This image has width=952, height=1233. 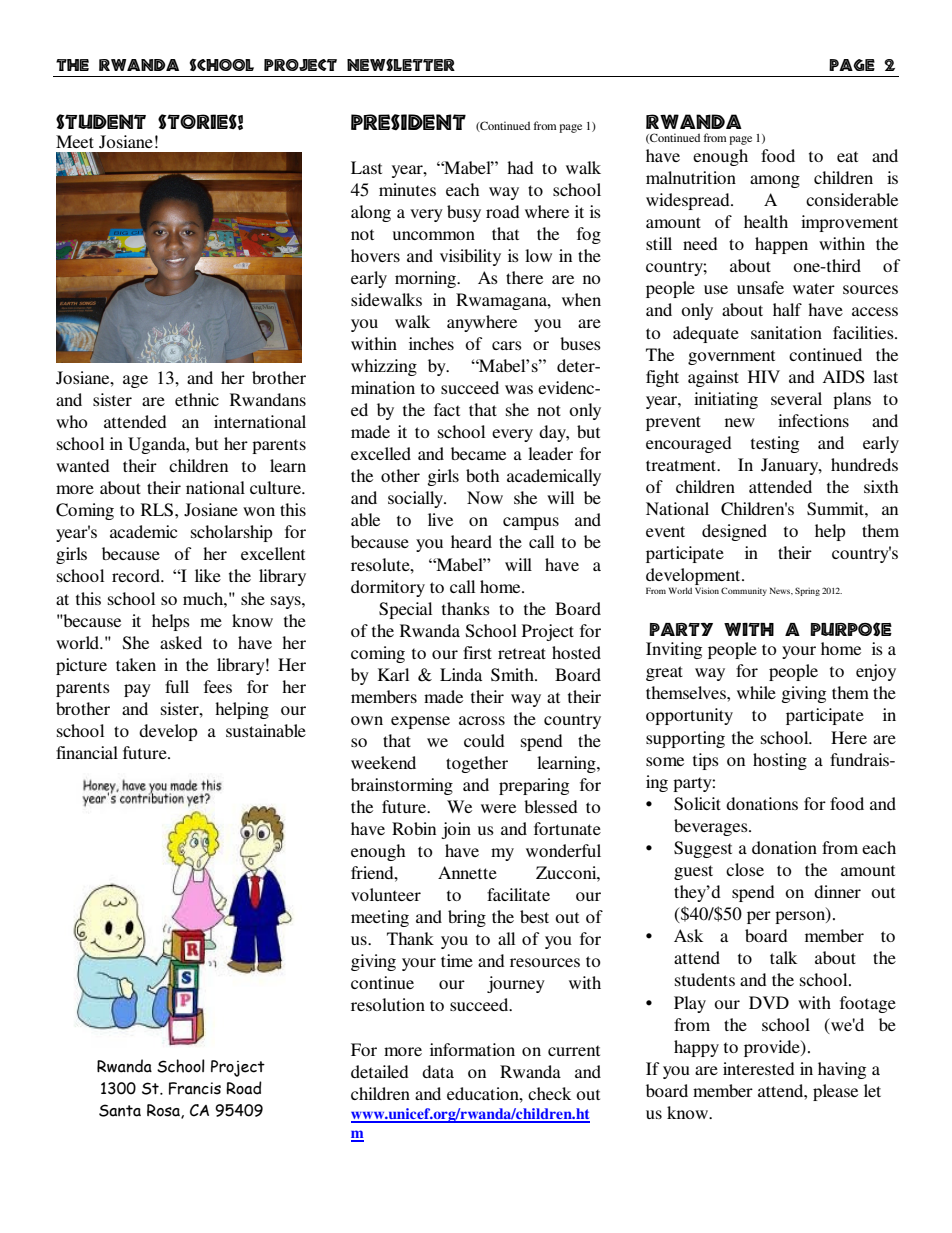 I want to click on scholarship, so click(x=232, y=533).
